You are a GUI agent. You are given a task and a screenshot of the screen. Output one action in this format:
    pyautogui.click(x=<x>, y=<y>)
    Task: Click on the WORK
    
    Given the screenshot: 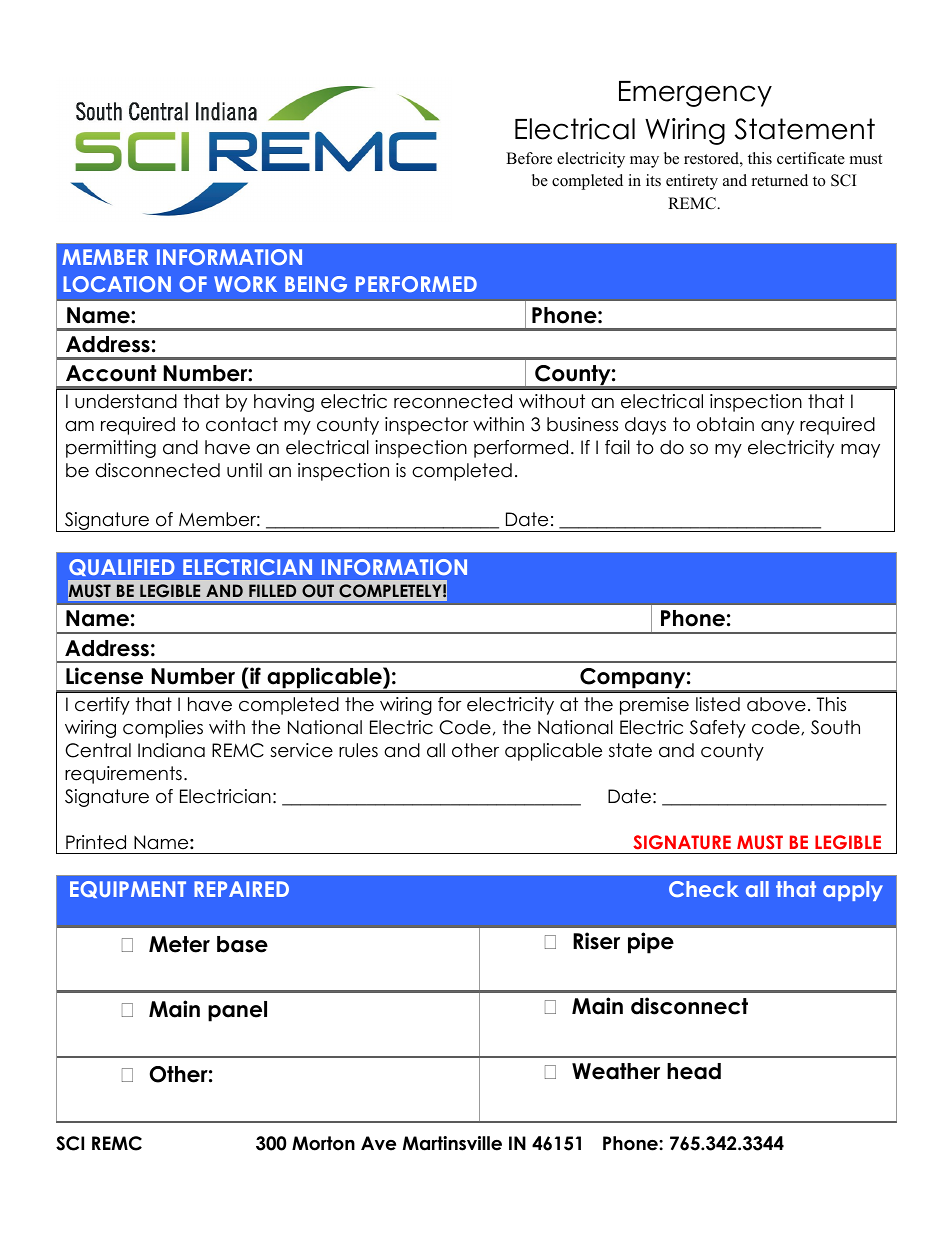 What is the action you would take?
    pyautogui.click(x=245, y=284)
